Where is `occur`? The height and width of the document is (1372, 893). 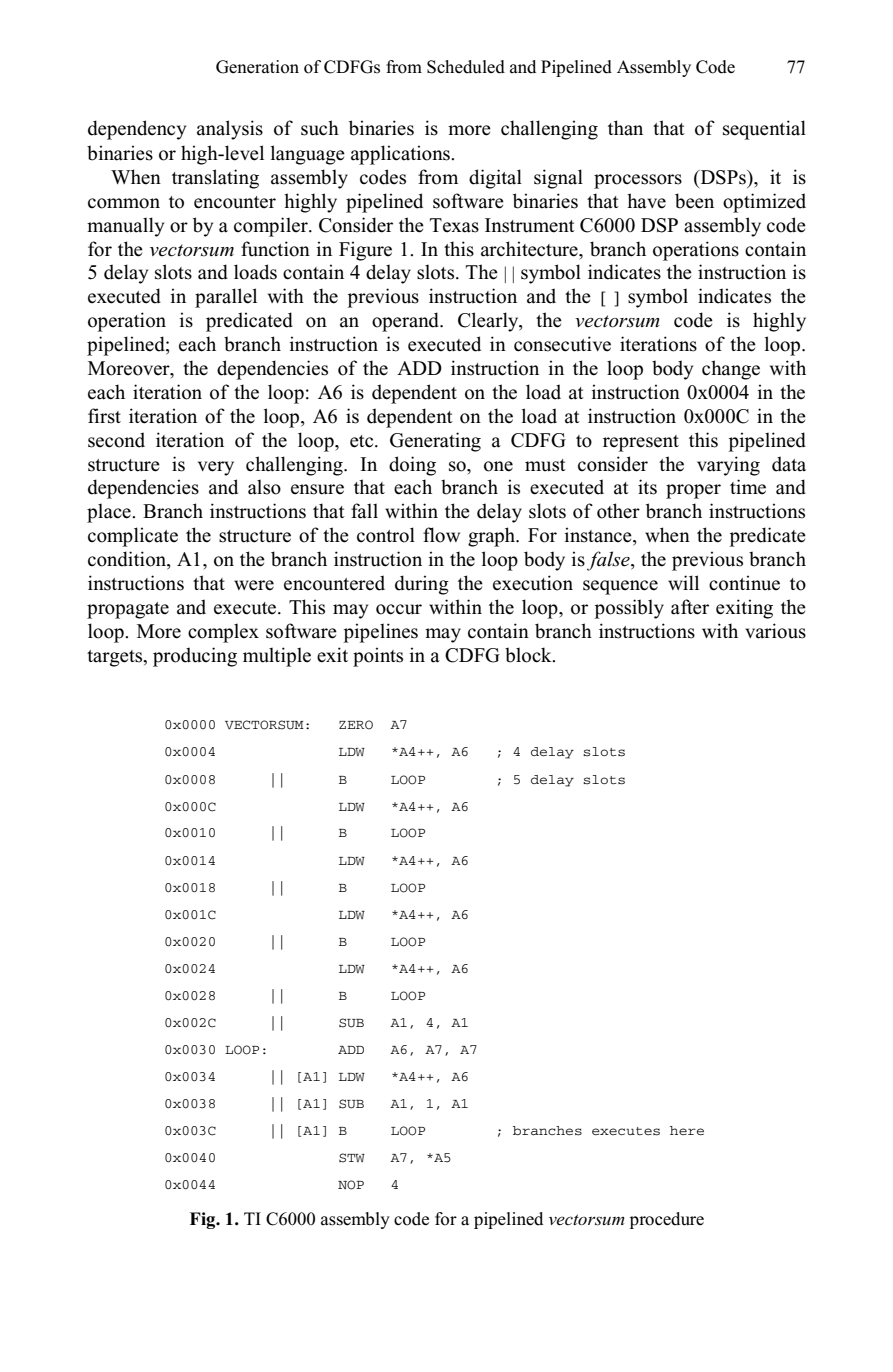 occur is located at coordinates (399, 609).
